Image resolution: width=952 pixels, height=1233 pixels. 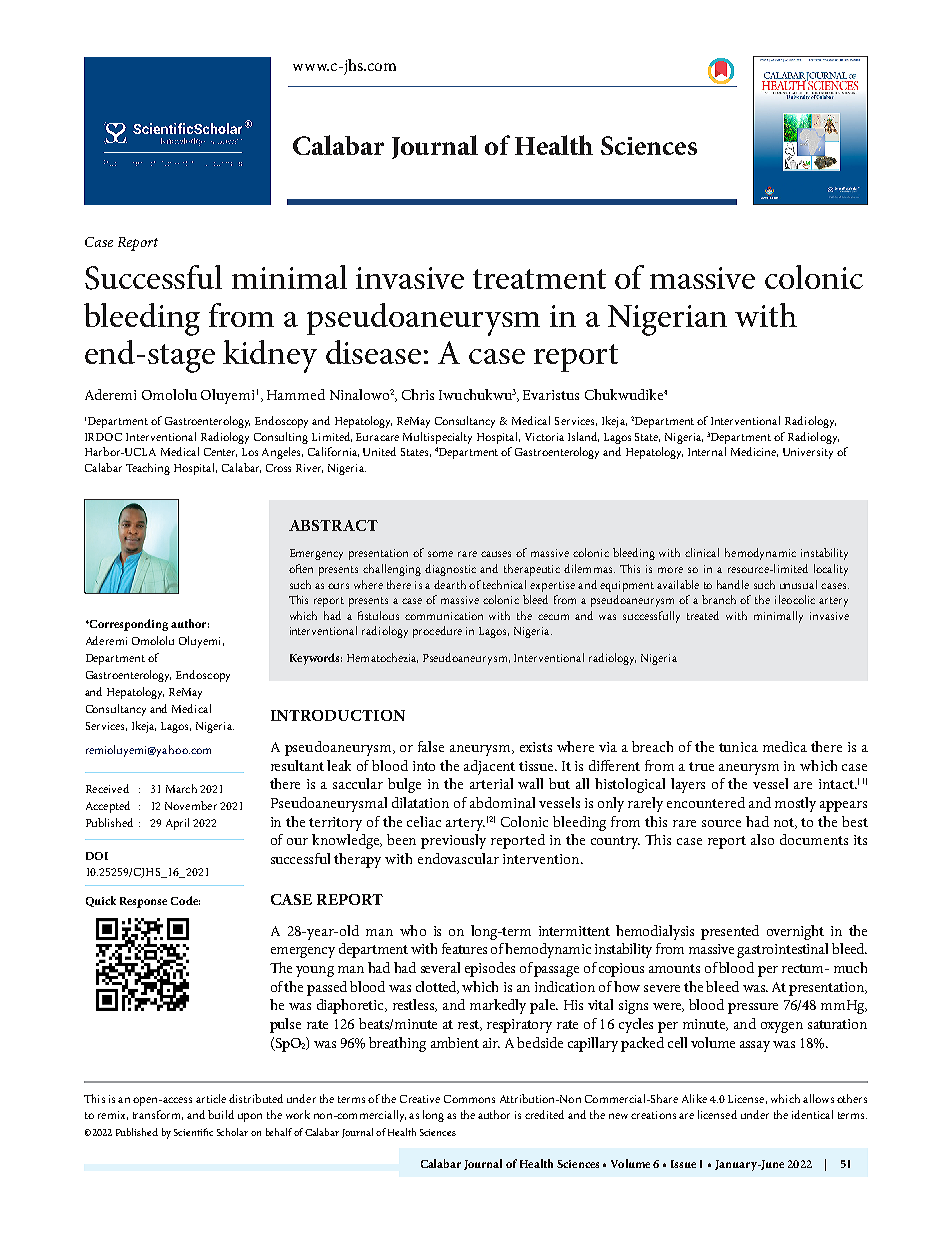 I want to click on treatment, so click(x=539, y=279).
